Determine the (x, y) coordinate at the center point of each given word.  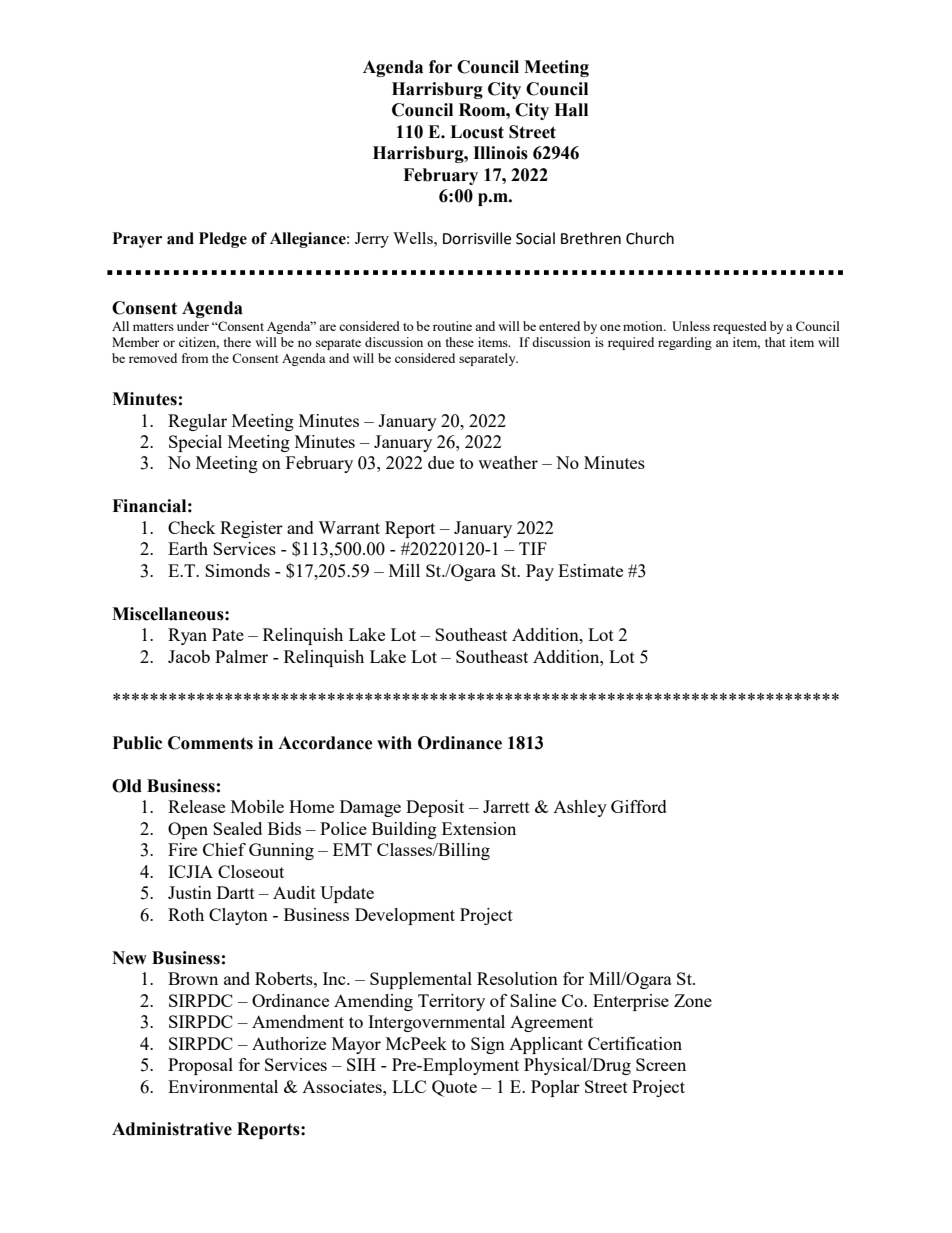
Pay (540, 572)
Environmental (223, 1086)
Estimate (590, 570)
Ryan (187, 636)
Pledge (223, 240)
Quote (454, 1088)
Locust (477, 132)
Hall (571, 110)
